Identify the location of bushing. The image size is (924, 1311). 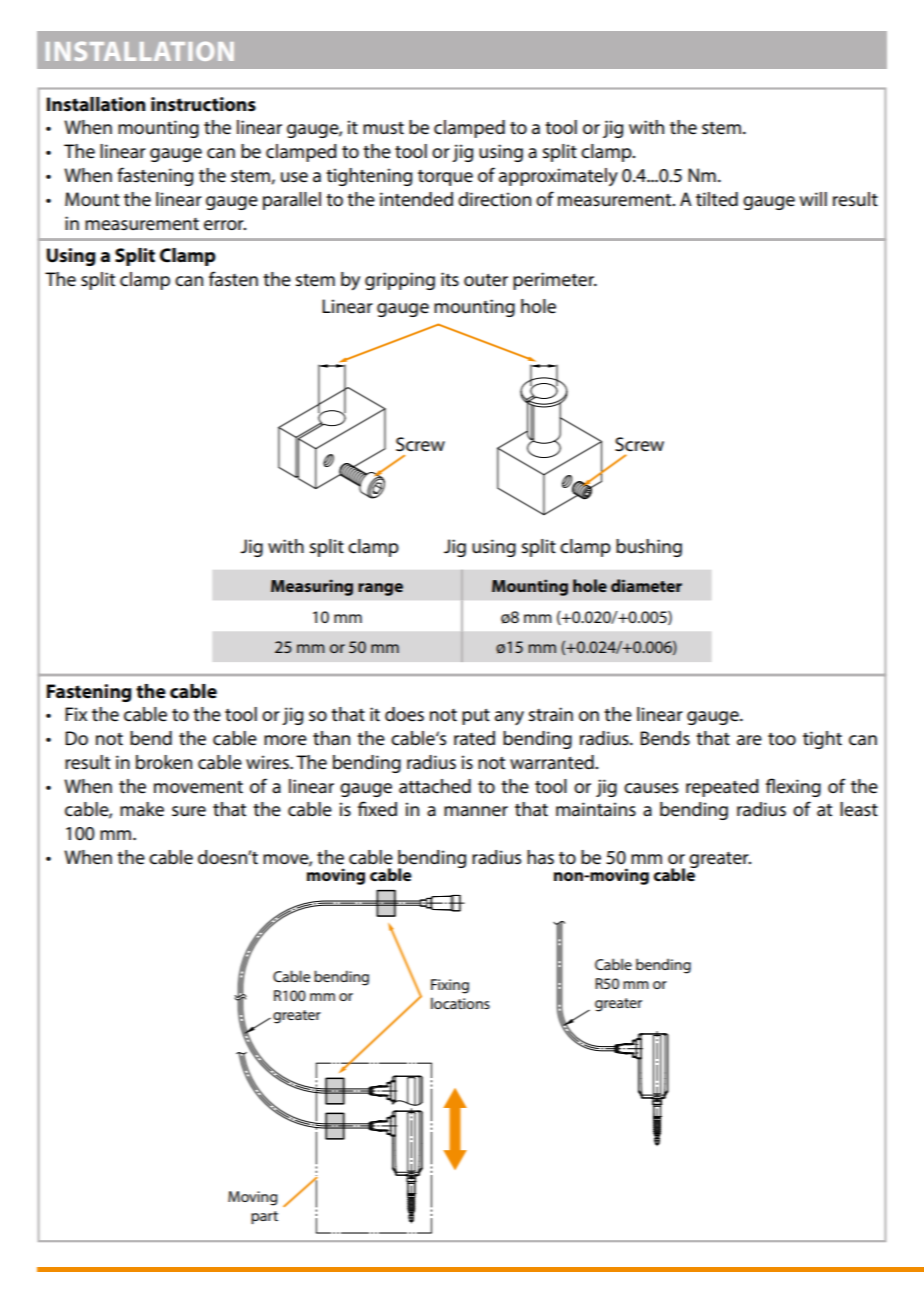
(649, 548).
